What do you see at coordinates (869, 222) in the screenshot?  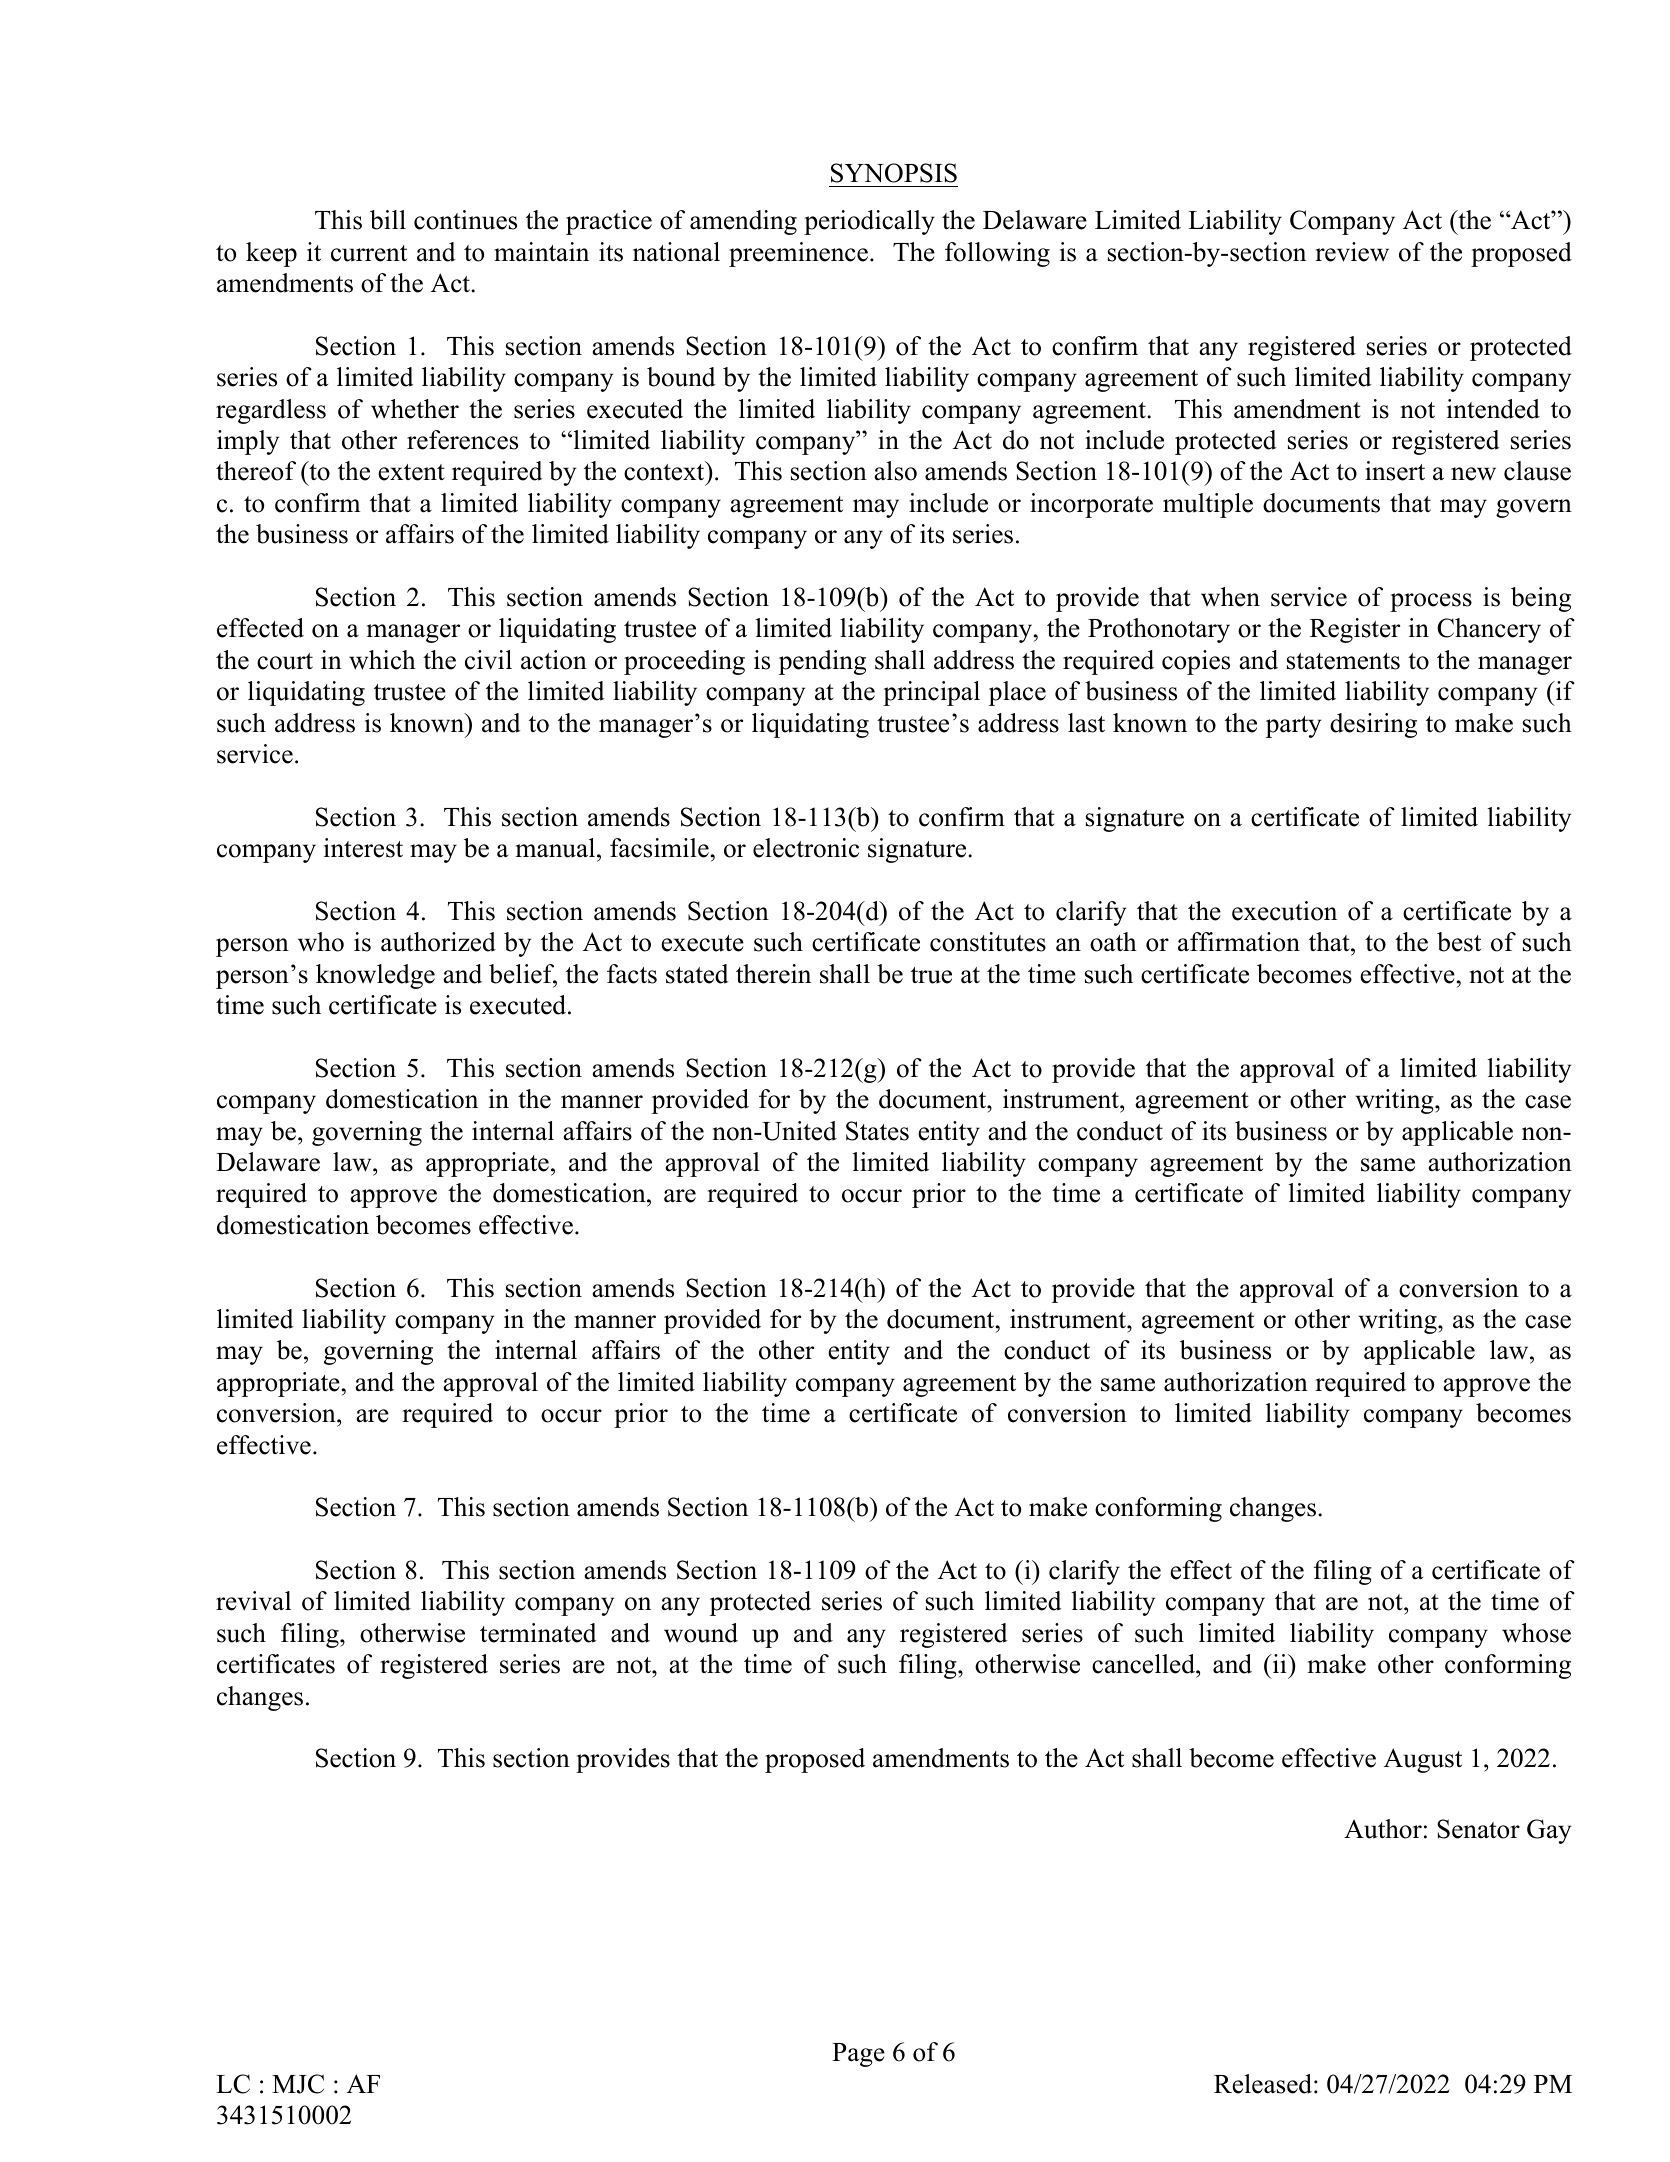 I see `periodically` at bounding box center [869, 222].
